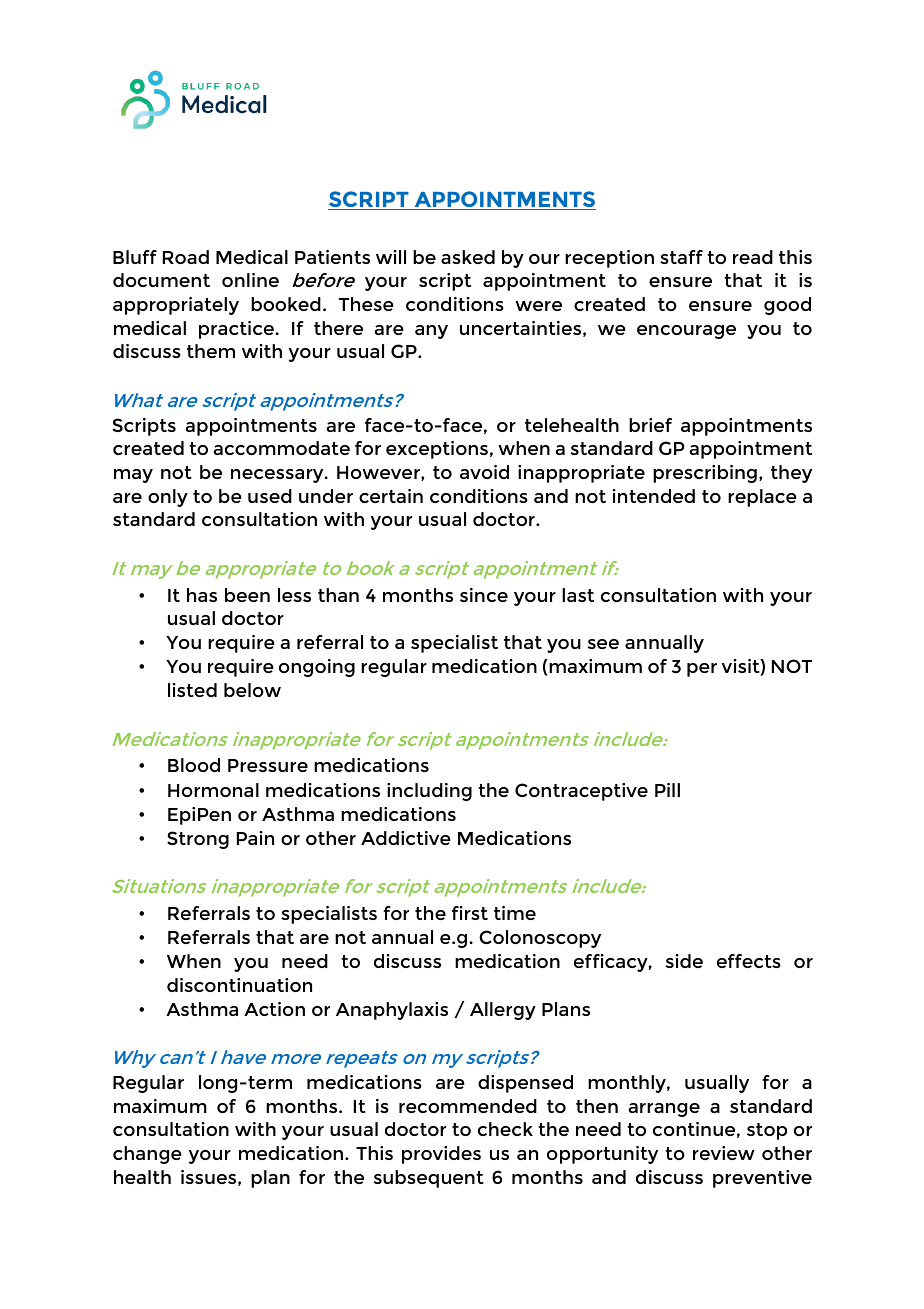 Image resolution: width=924 pixels, height=1309 pixels. Describe the element at coordinates (681, 257) in the page. I see `staff` at that location.
